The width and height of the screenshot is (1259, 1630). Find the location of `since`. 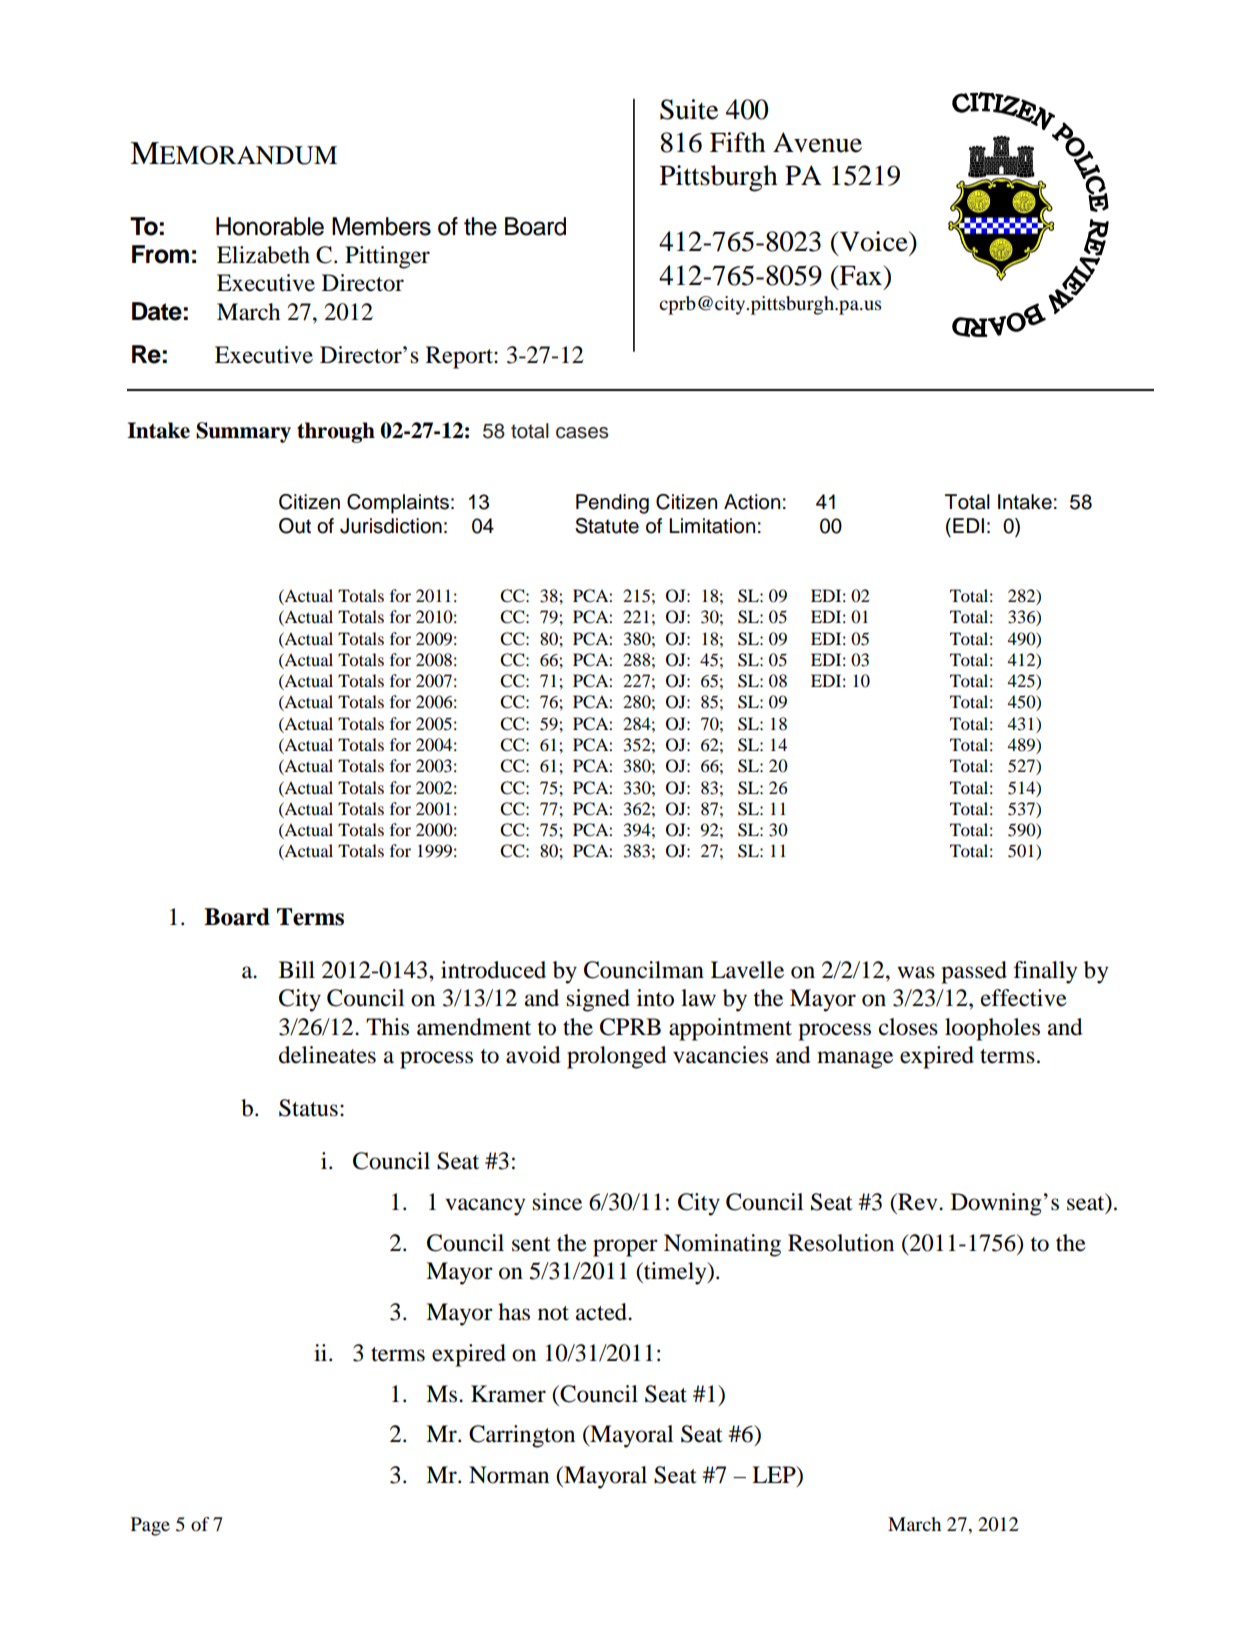

since is located at coordinates (557, 1202).
